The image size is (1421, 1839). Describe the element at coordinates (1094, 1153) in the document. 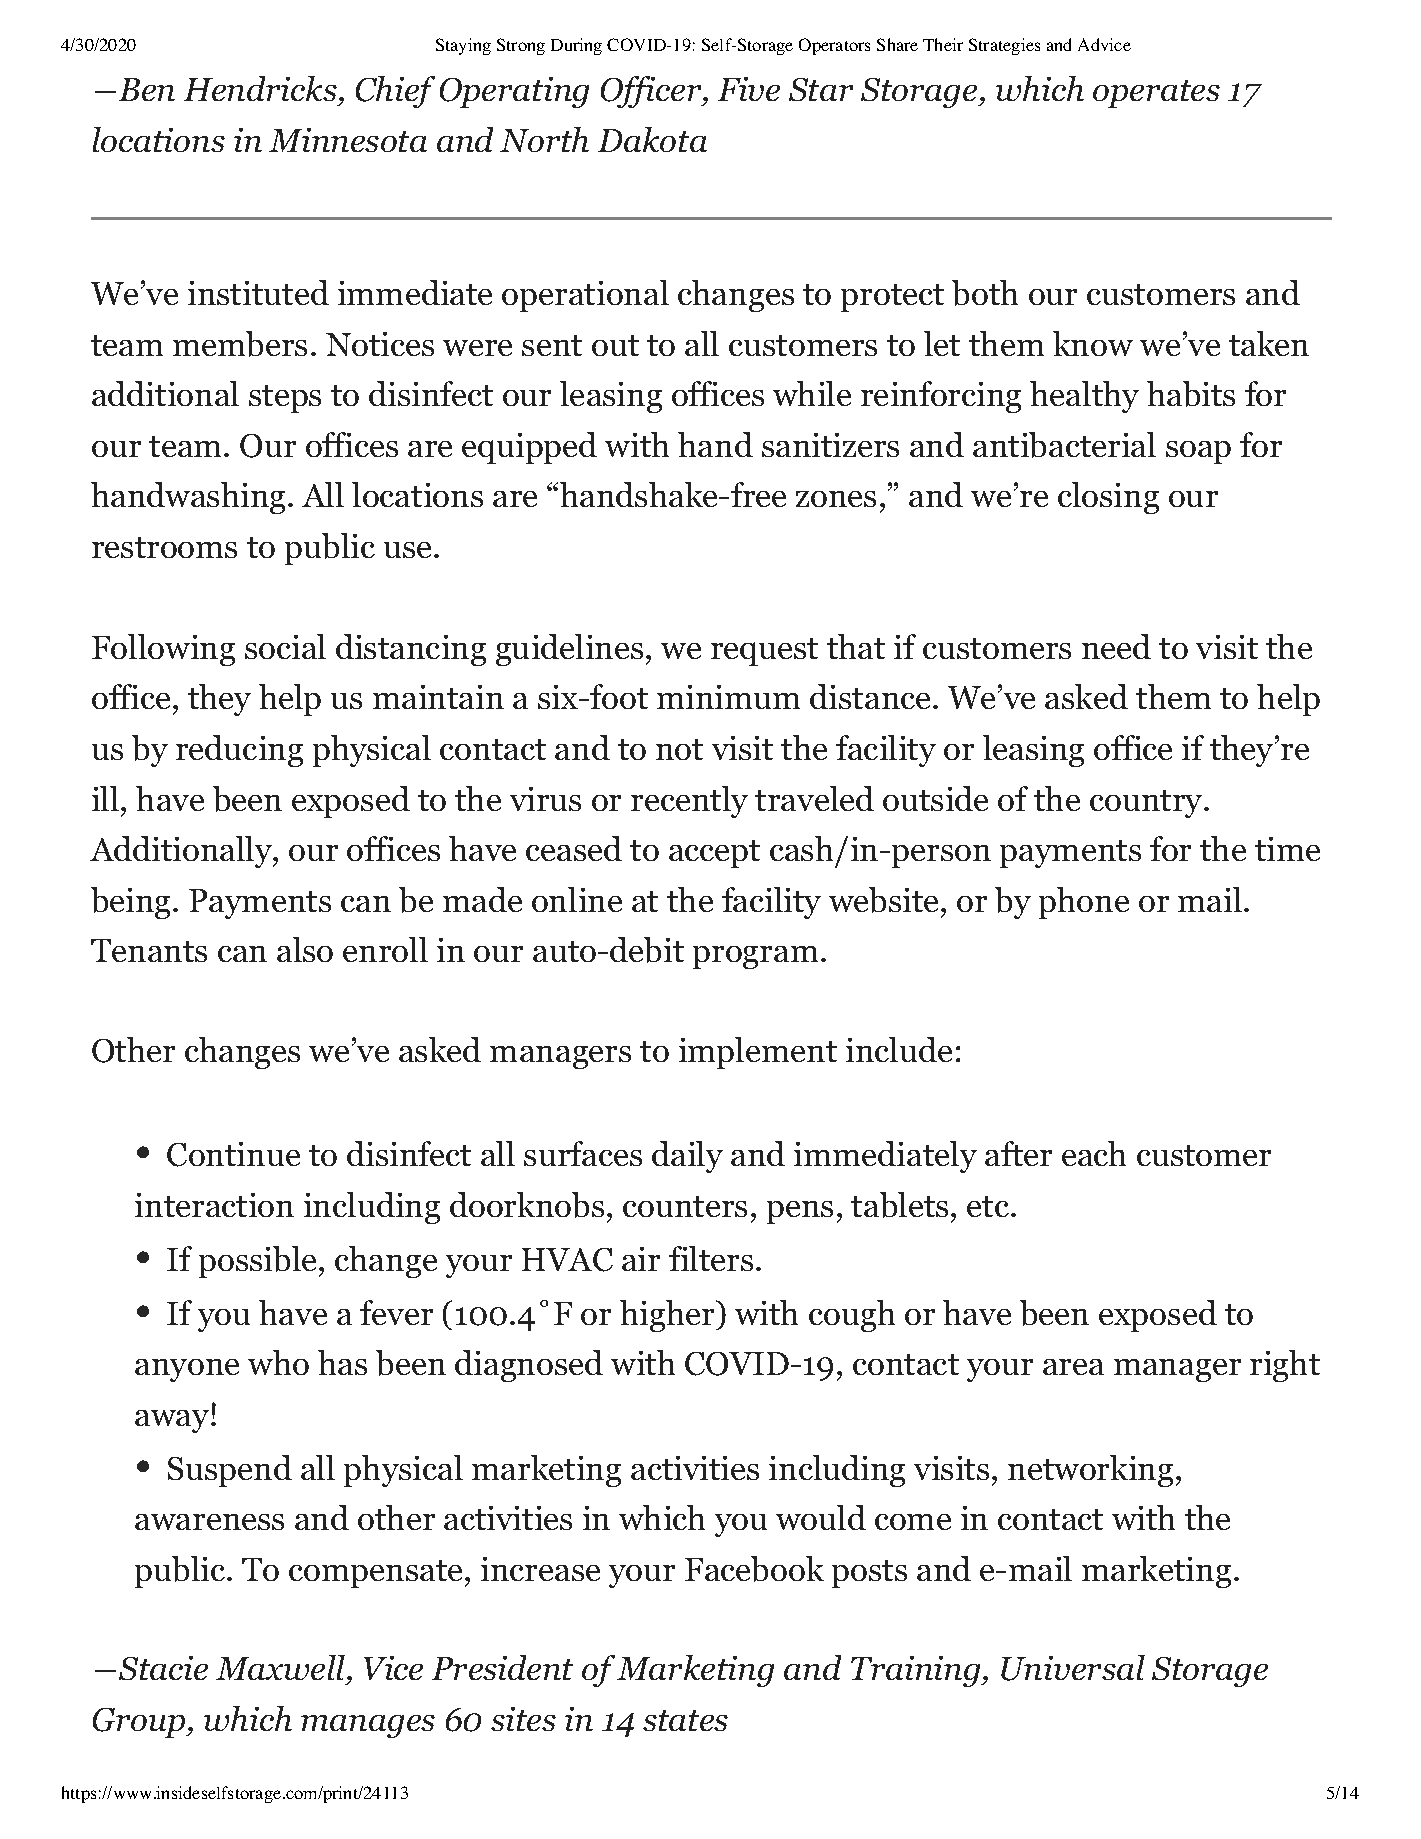

I see `each` at that location.
